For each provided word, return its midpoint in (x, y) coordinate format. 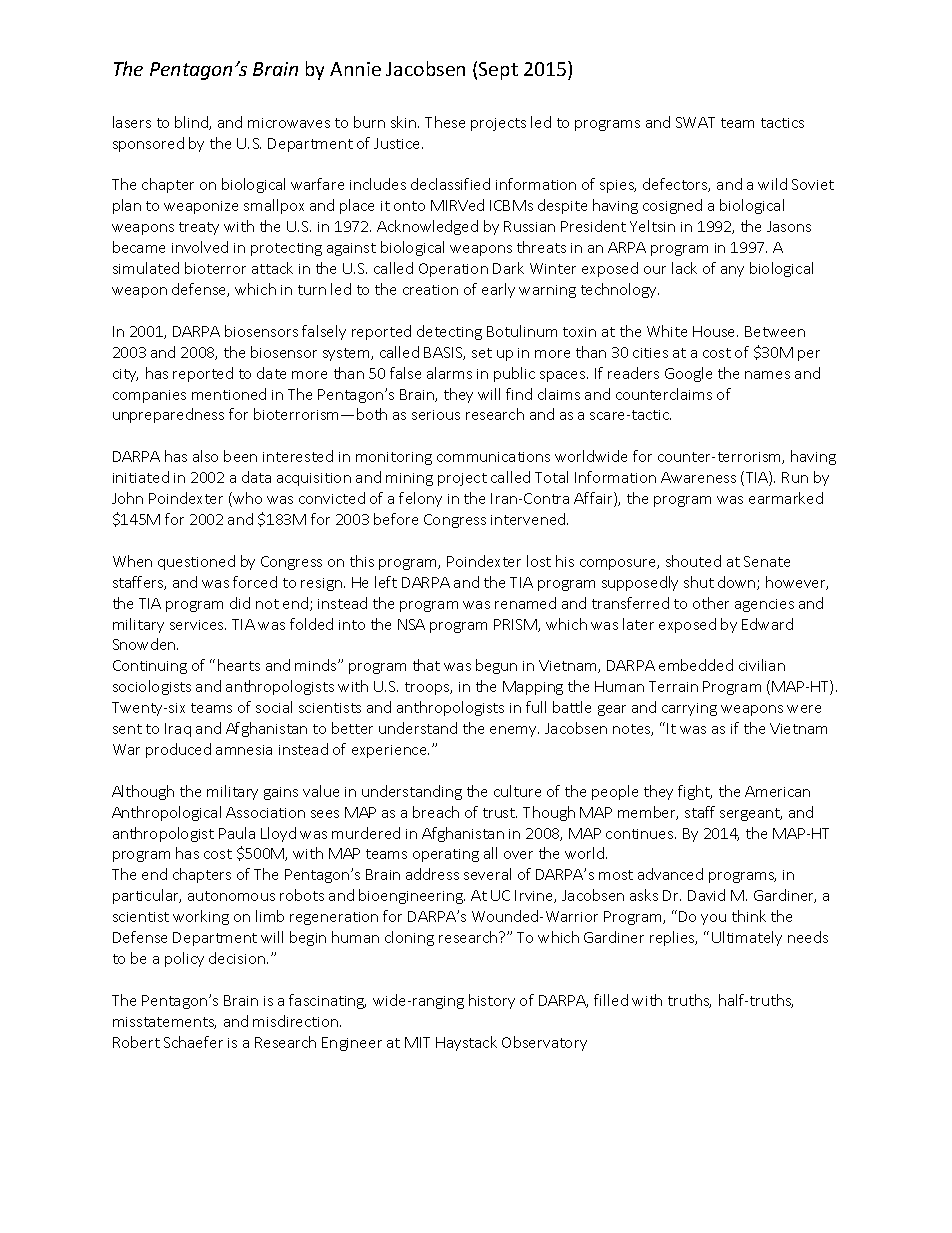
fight (695, 792)
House (715, 331)
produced (178, 750)
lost (539, 561)
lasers (132, 122)
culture (517, 791)
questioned (196, 562)
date (271, 373)
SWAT (695, 122)
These (445, 122)
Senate (767, 561)
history (492, 1001)
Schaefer (193, 1042)
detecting (449, 332)
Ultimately (747, 938)
